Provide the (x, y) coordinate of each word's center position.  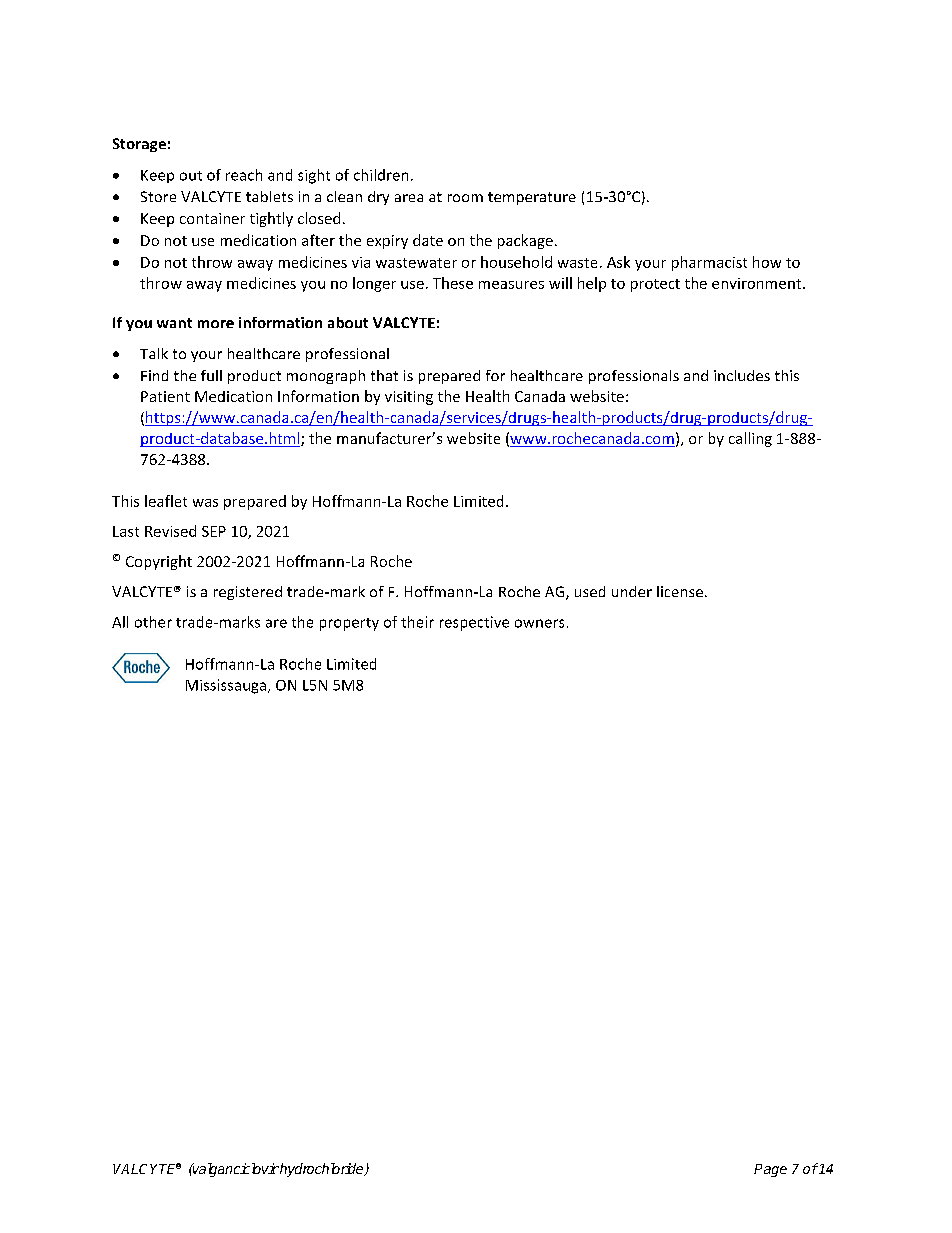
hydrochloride (322, 1170)
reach (244, 175)
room (465, 198)
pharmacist (709, 263)
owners (539, 623)
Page (770, 1170)
